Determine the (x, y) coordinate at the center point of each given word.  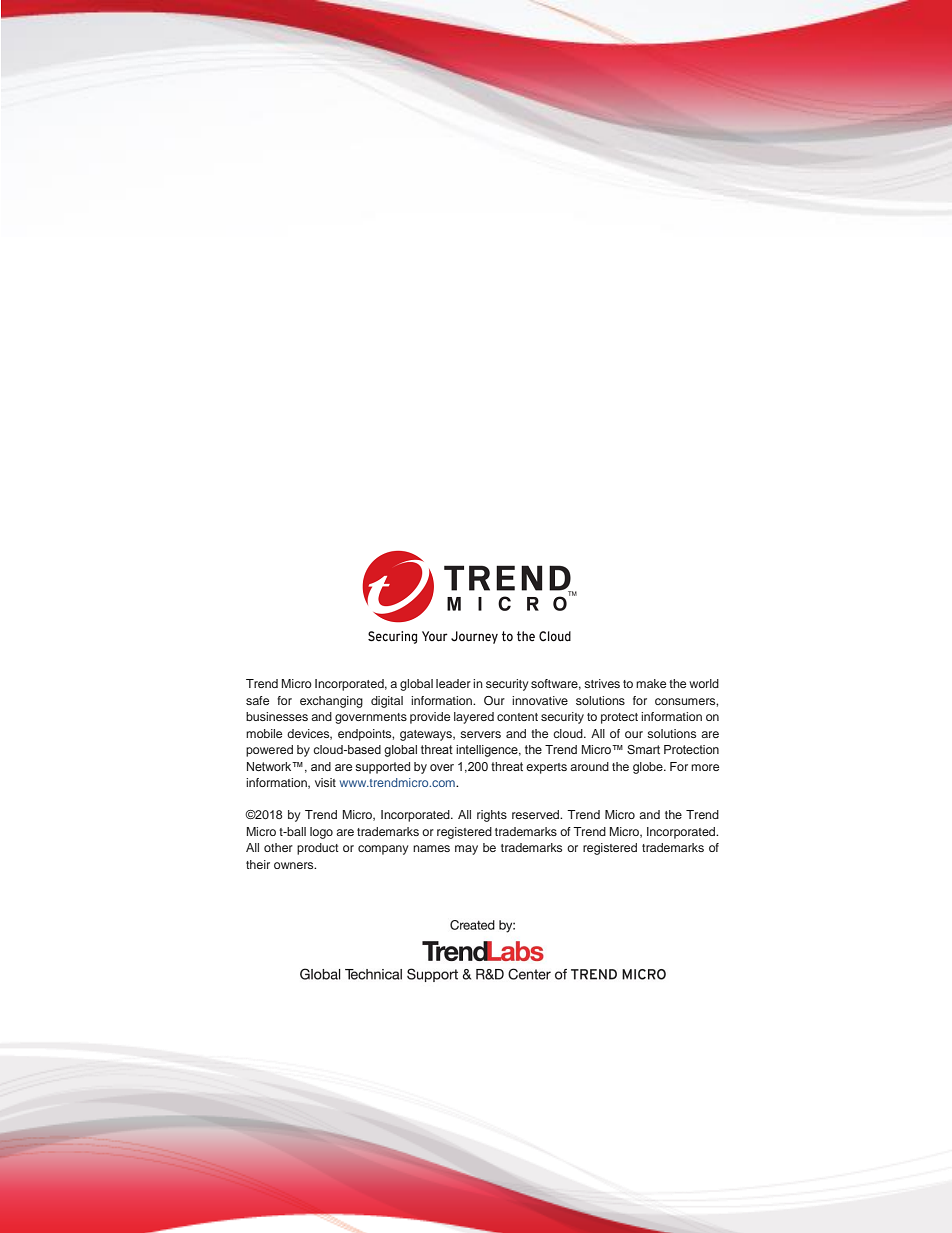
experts (546, 768)
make (651, 683)
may (466, 850)
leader (453, 683)
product (318, 849)
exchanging (331, 702)
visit (325, 782)
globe (649, 768)
